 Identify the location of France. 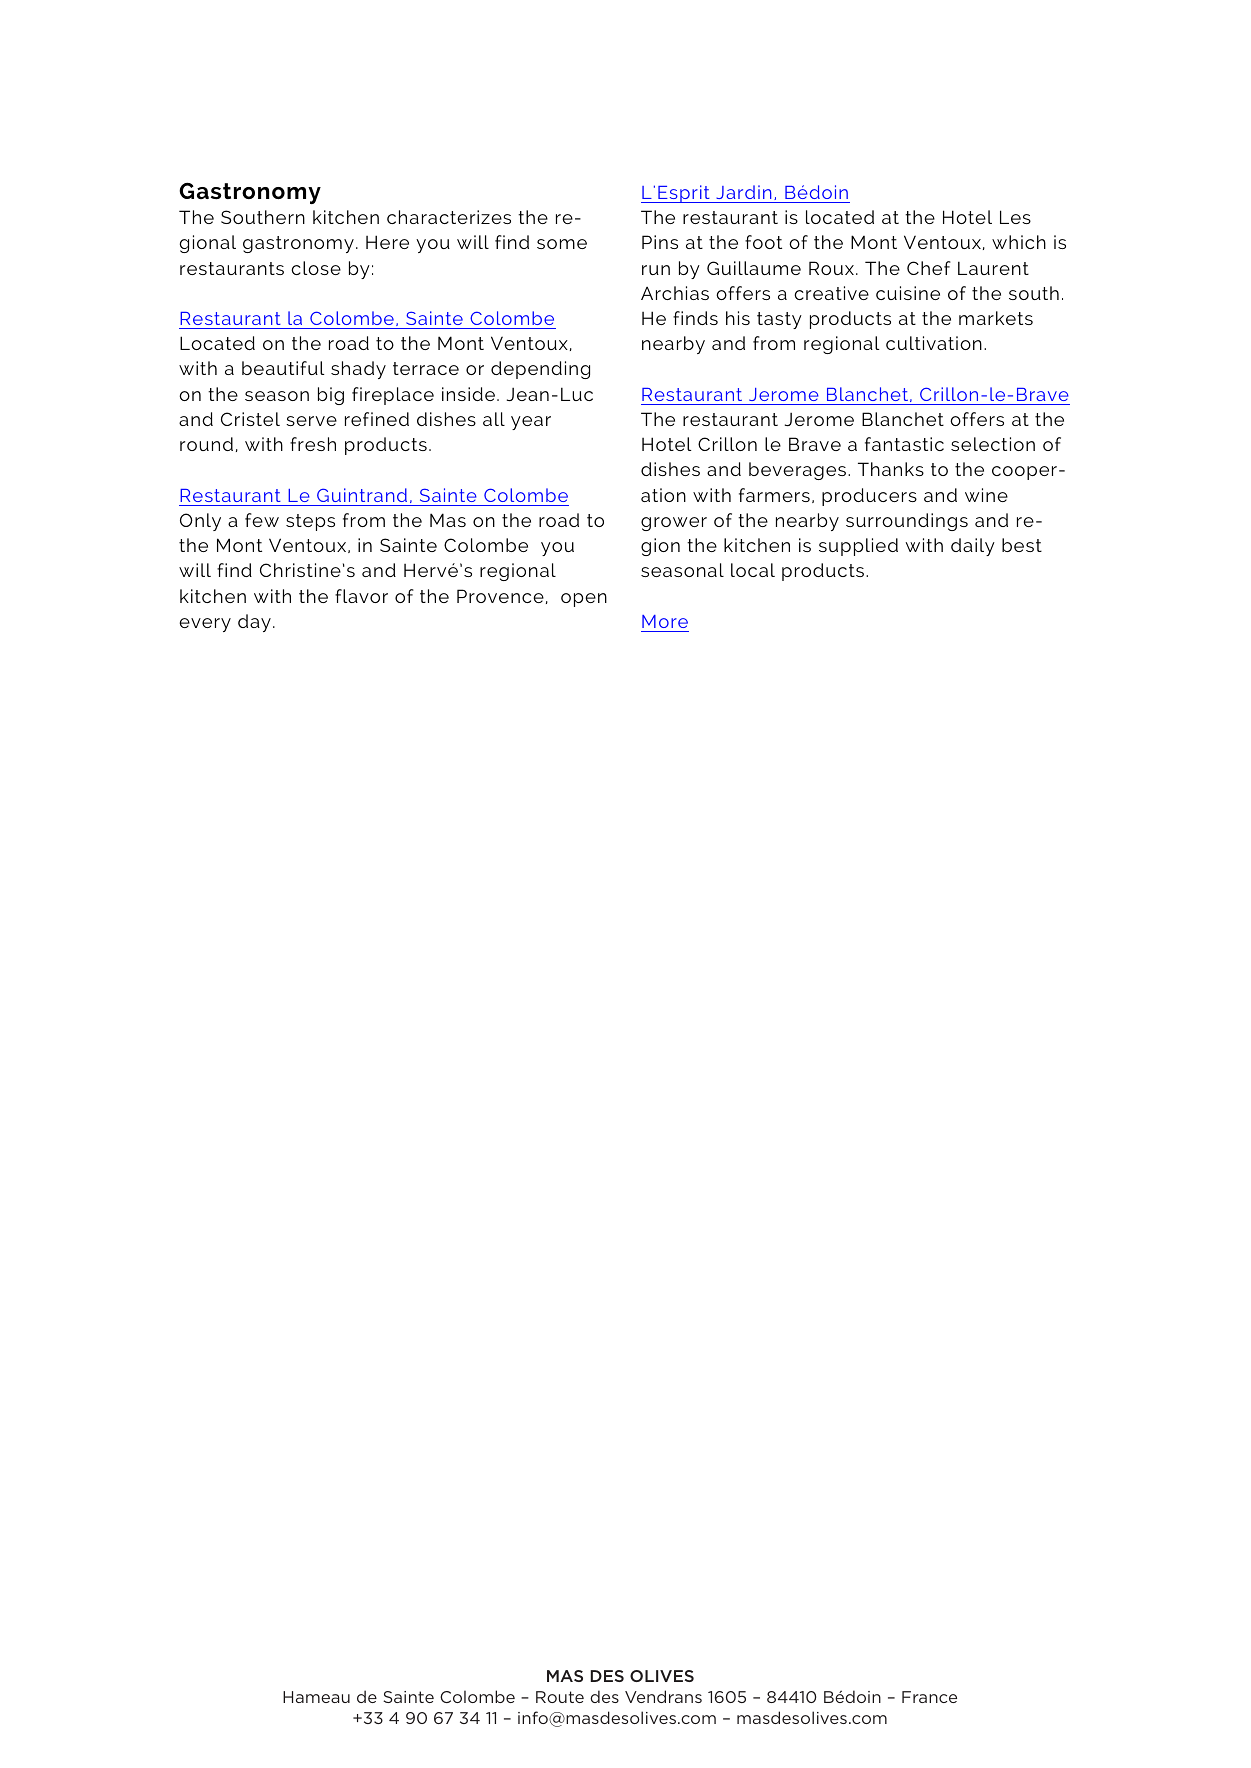
(929, 1697).
